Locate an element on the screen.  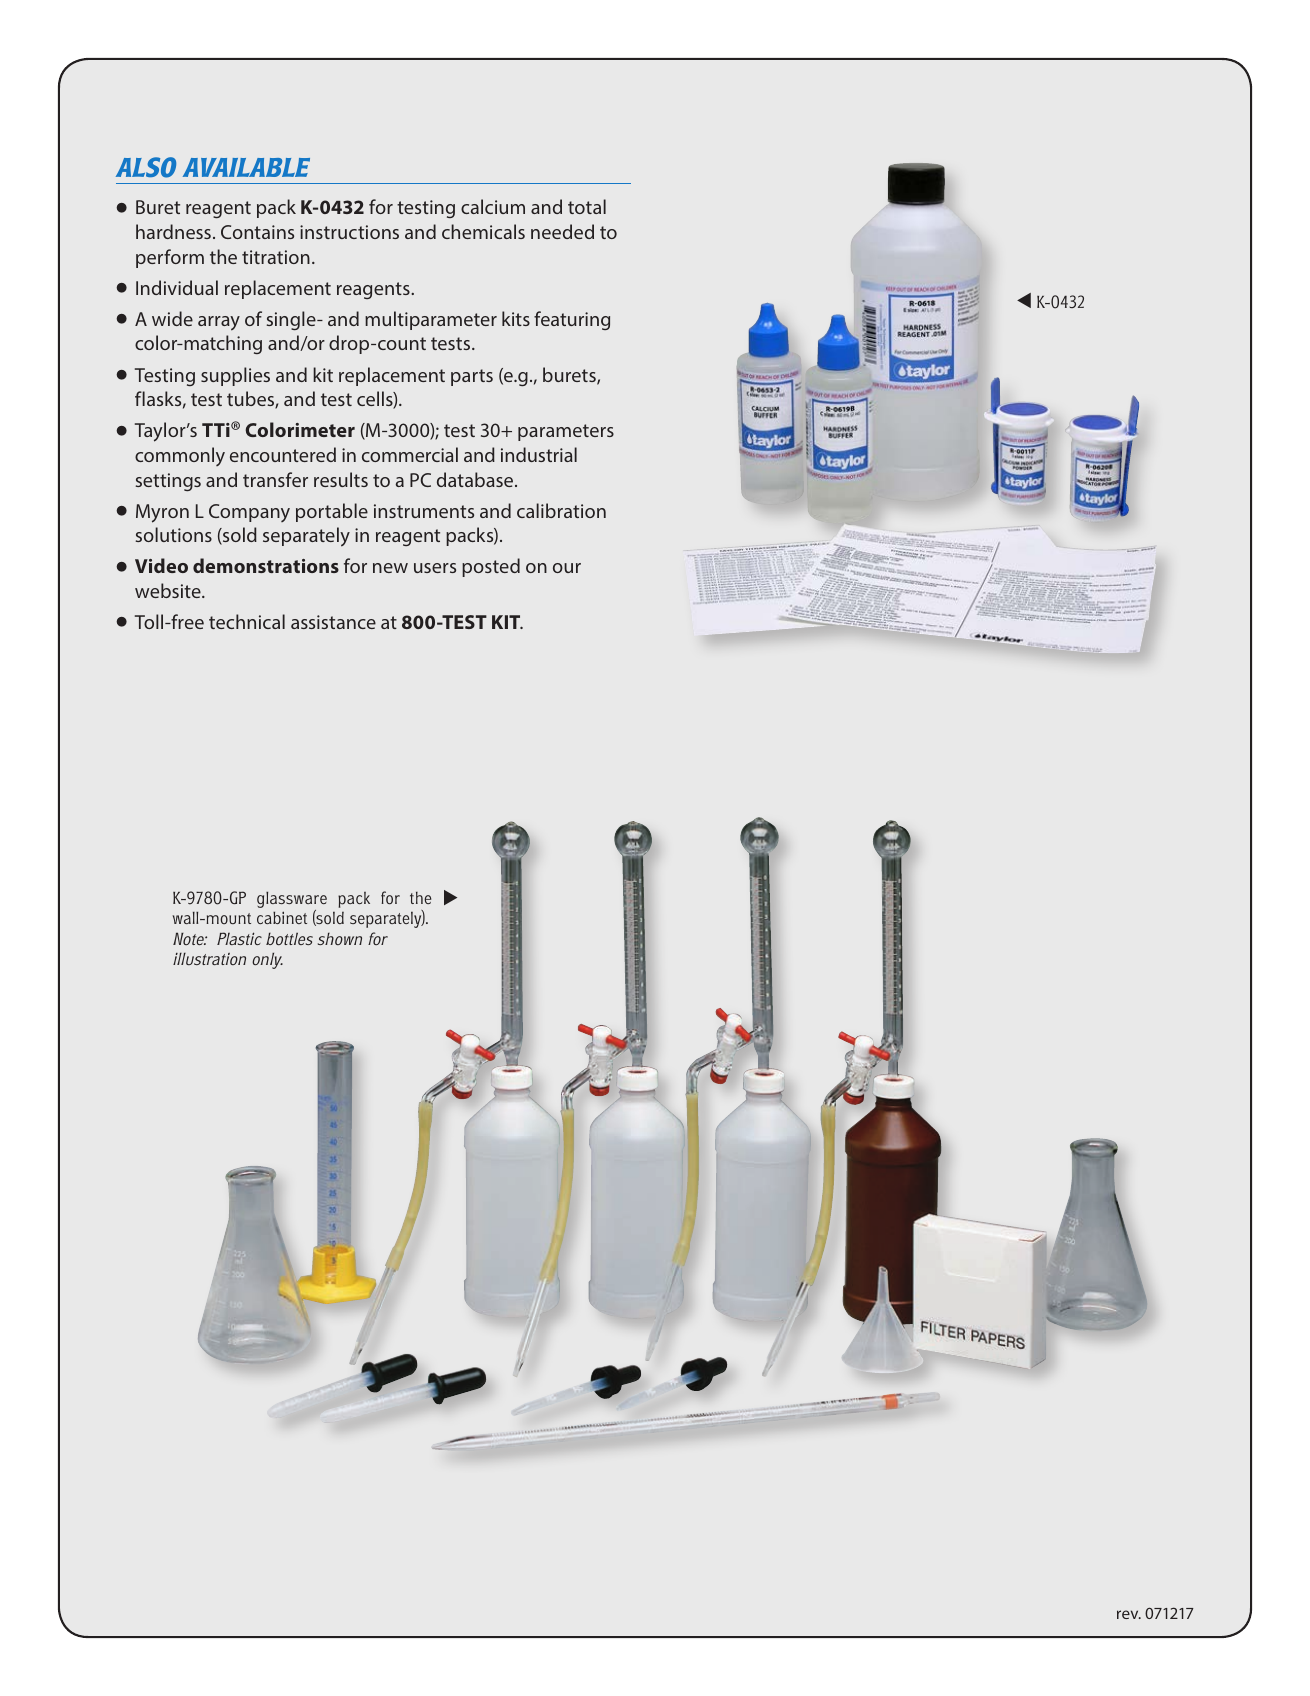
total is located at coordinates (587, 206).
